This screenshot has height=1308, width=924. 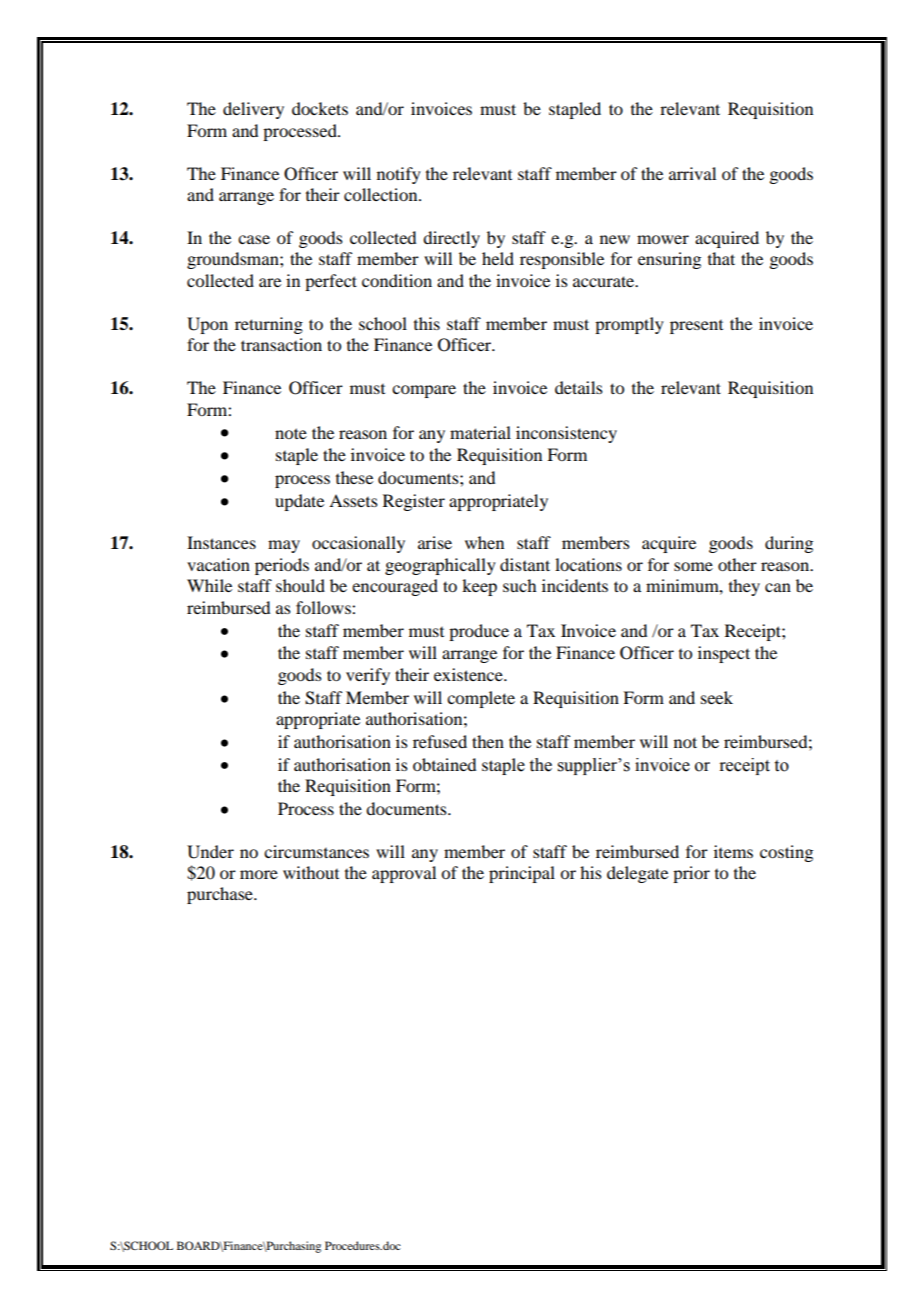 I want to click on complete, so click(x=481, y=699).
